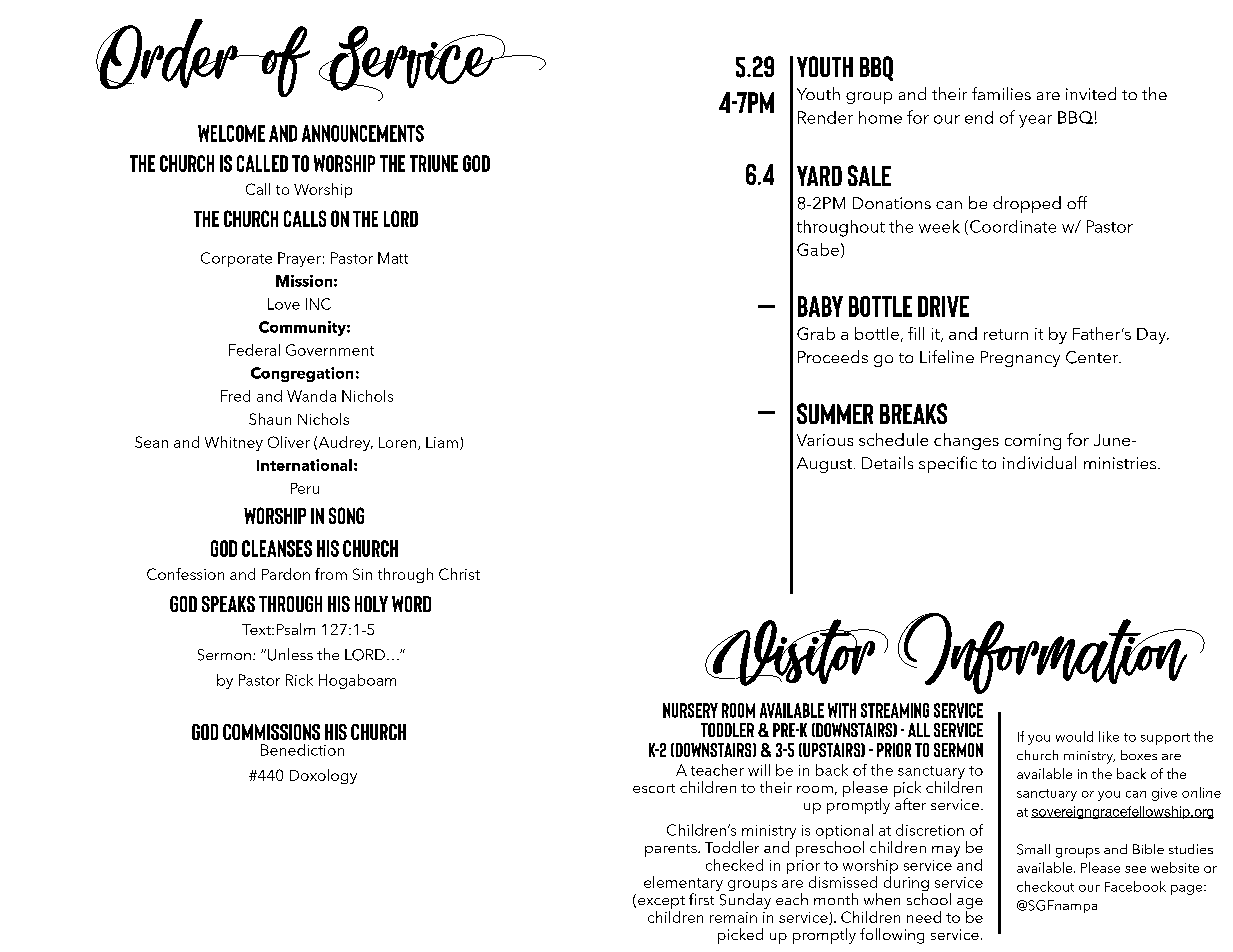 This document has width=1233, height=952. What do you see at coordinates (231, 133) in the document?
I see `Welcome` at bounding box center [231, 133].
